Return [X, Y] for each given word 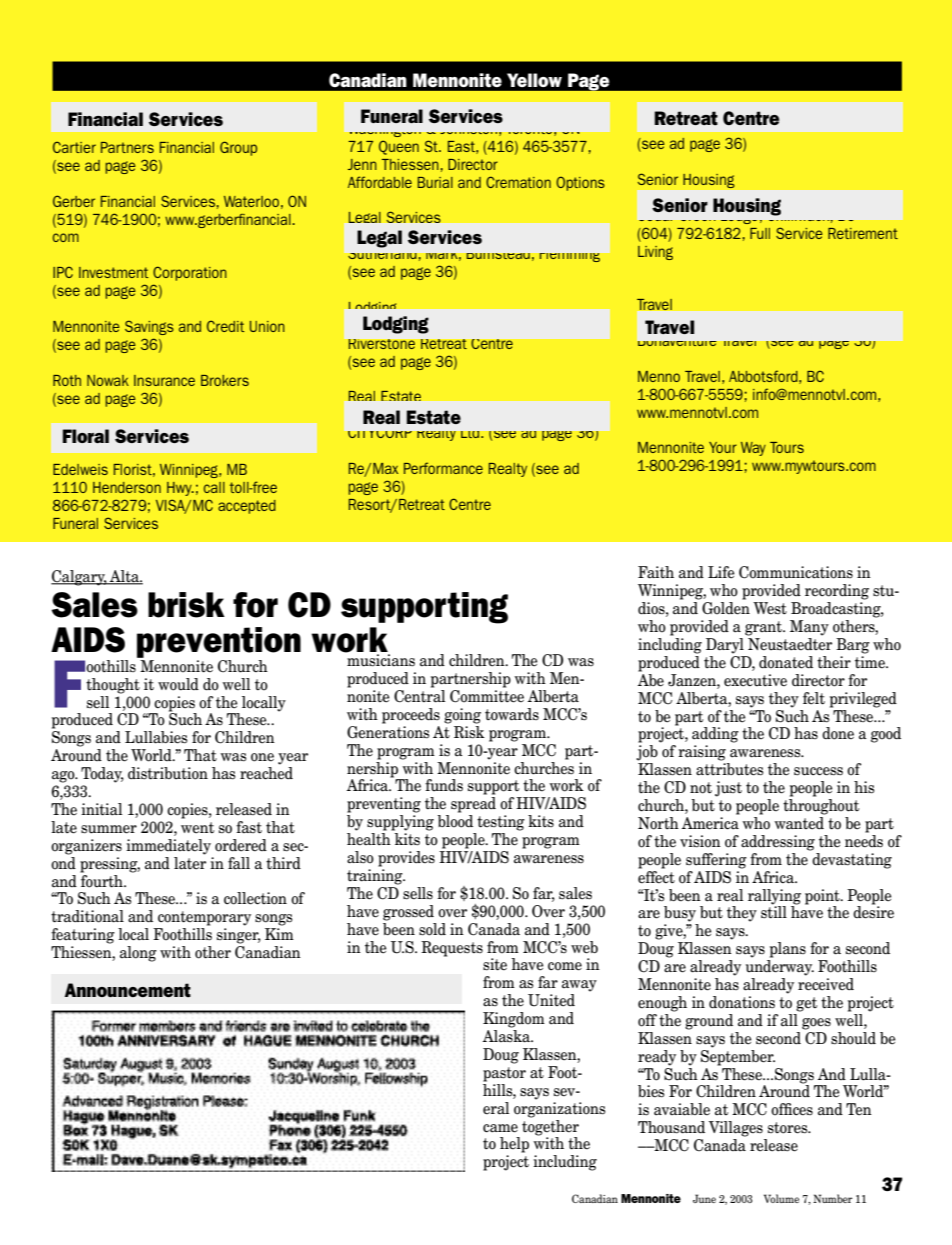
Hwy [180, 489]
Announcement [128, 990]
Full [760, 233]
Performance [443, 468]
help [514, 1145]
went [197, 828]
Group [238, 148]
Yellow [534, 80]
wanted [800, 822]
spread [473, 805]
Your [723, 447]
